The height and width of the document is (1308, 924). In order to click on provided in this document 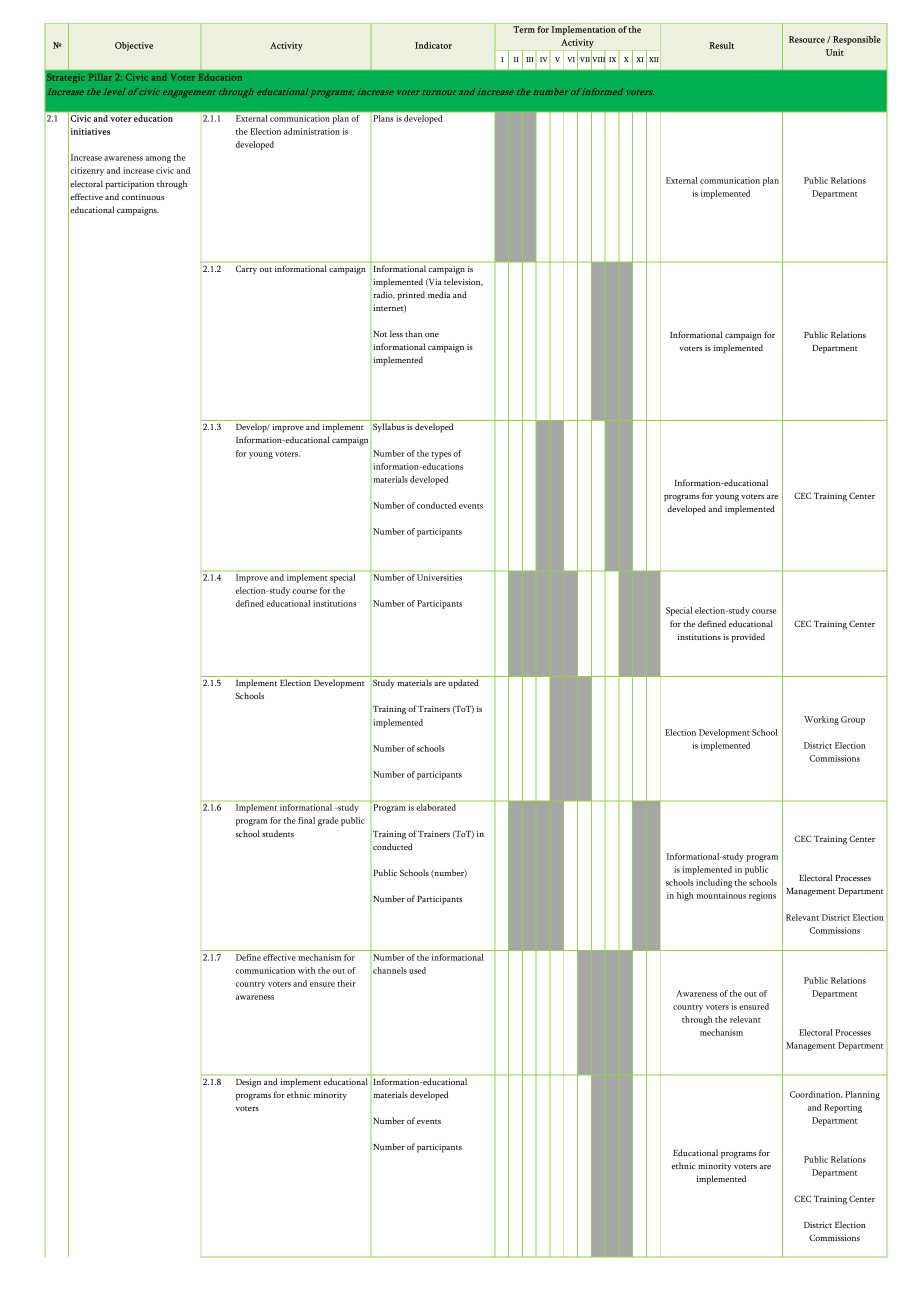, I will do `click(748, 638)`.
